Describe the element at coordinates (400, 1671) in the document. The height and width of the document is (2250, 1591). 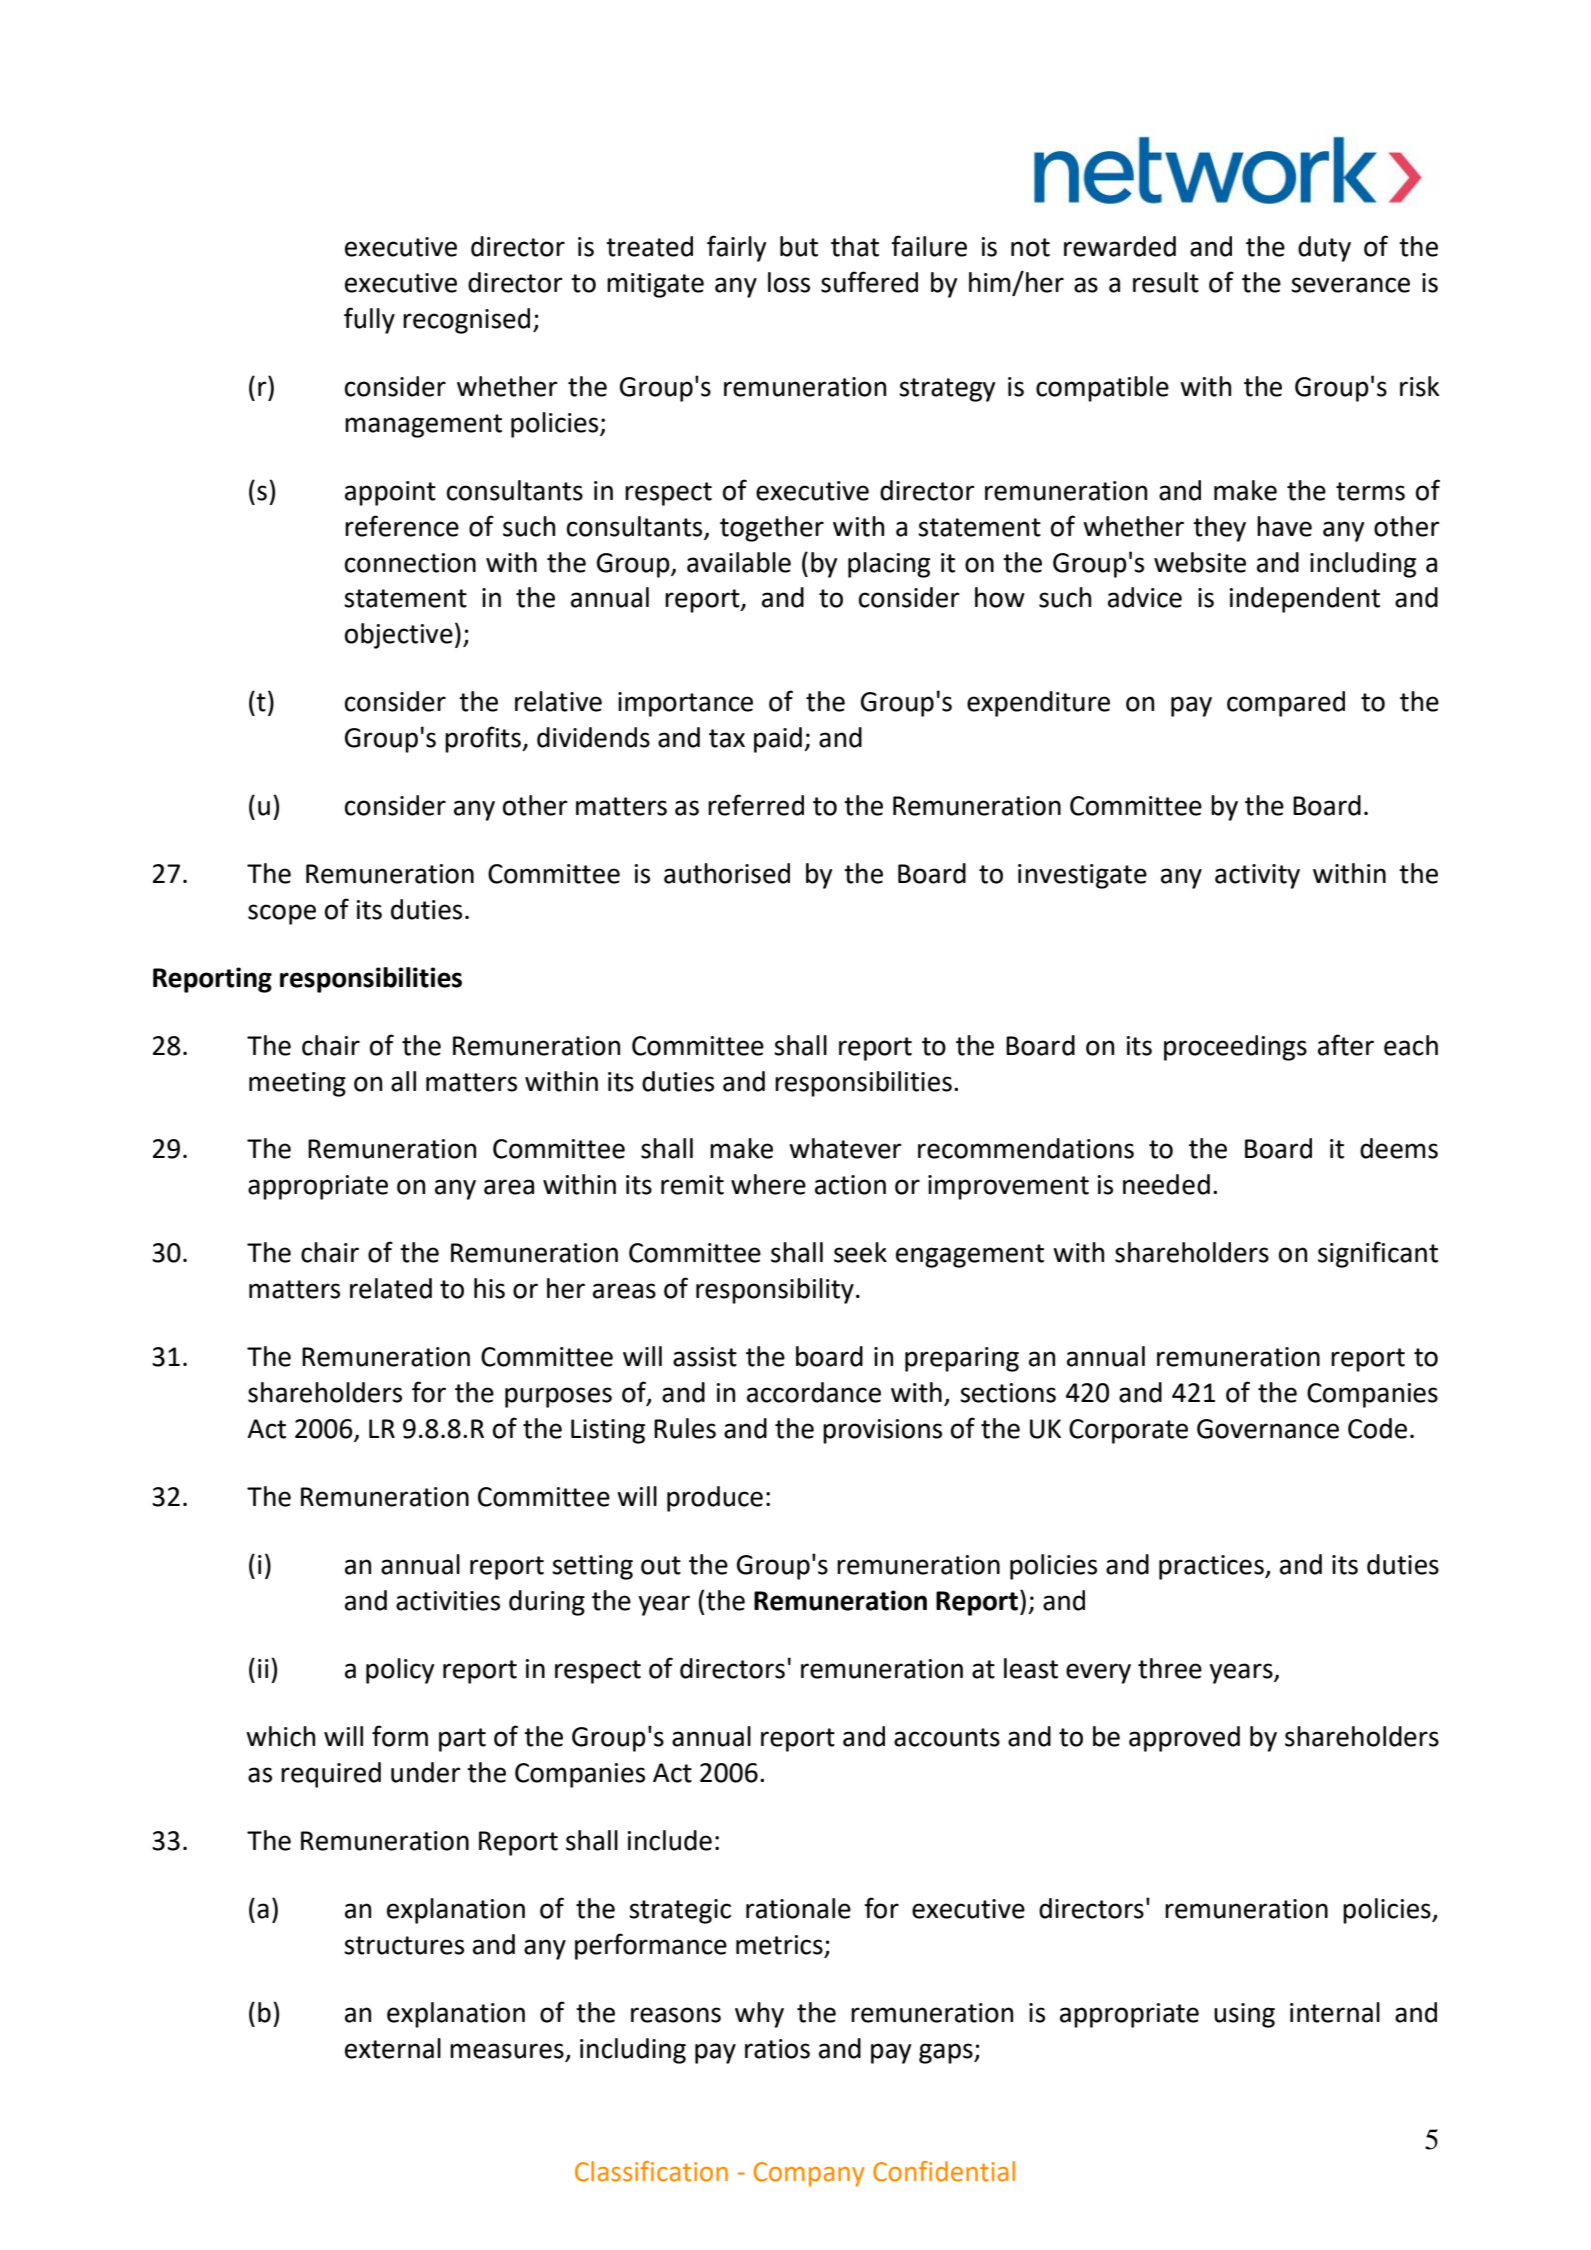
I see `policy` at that location.
